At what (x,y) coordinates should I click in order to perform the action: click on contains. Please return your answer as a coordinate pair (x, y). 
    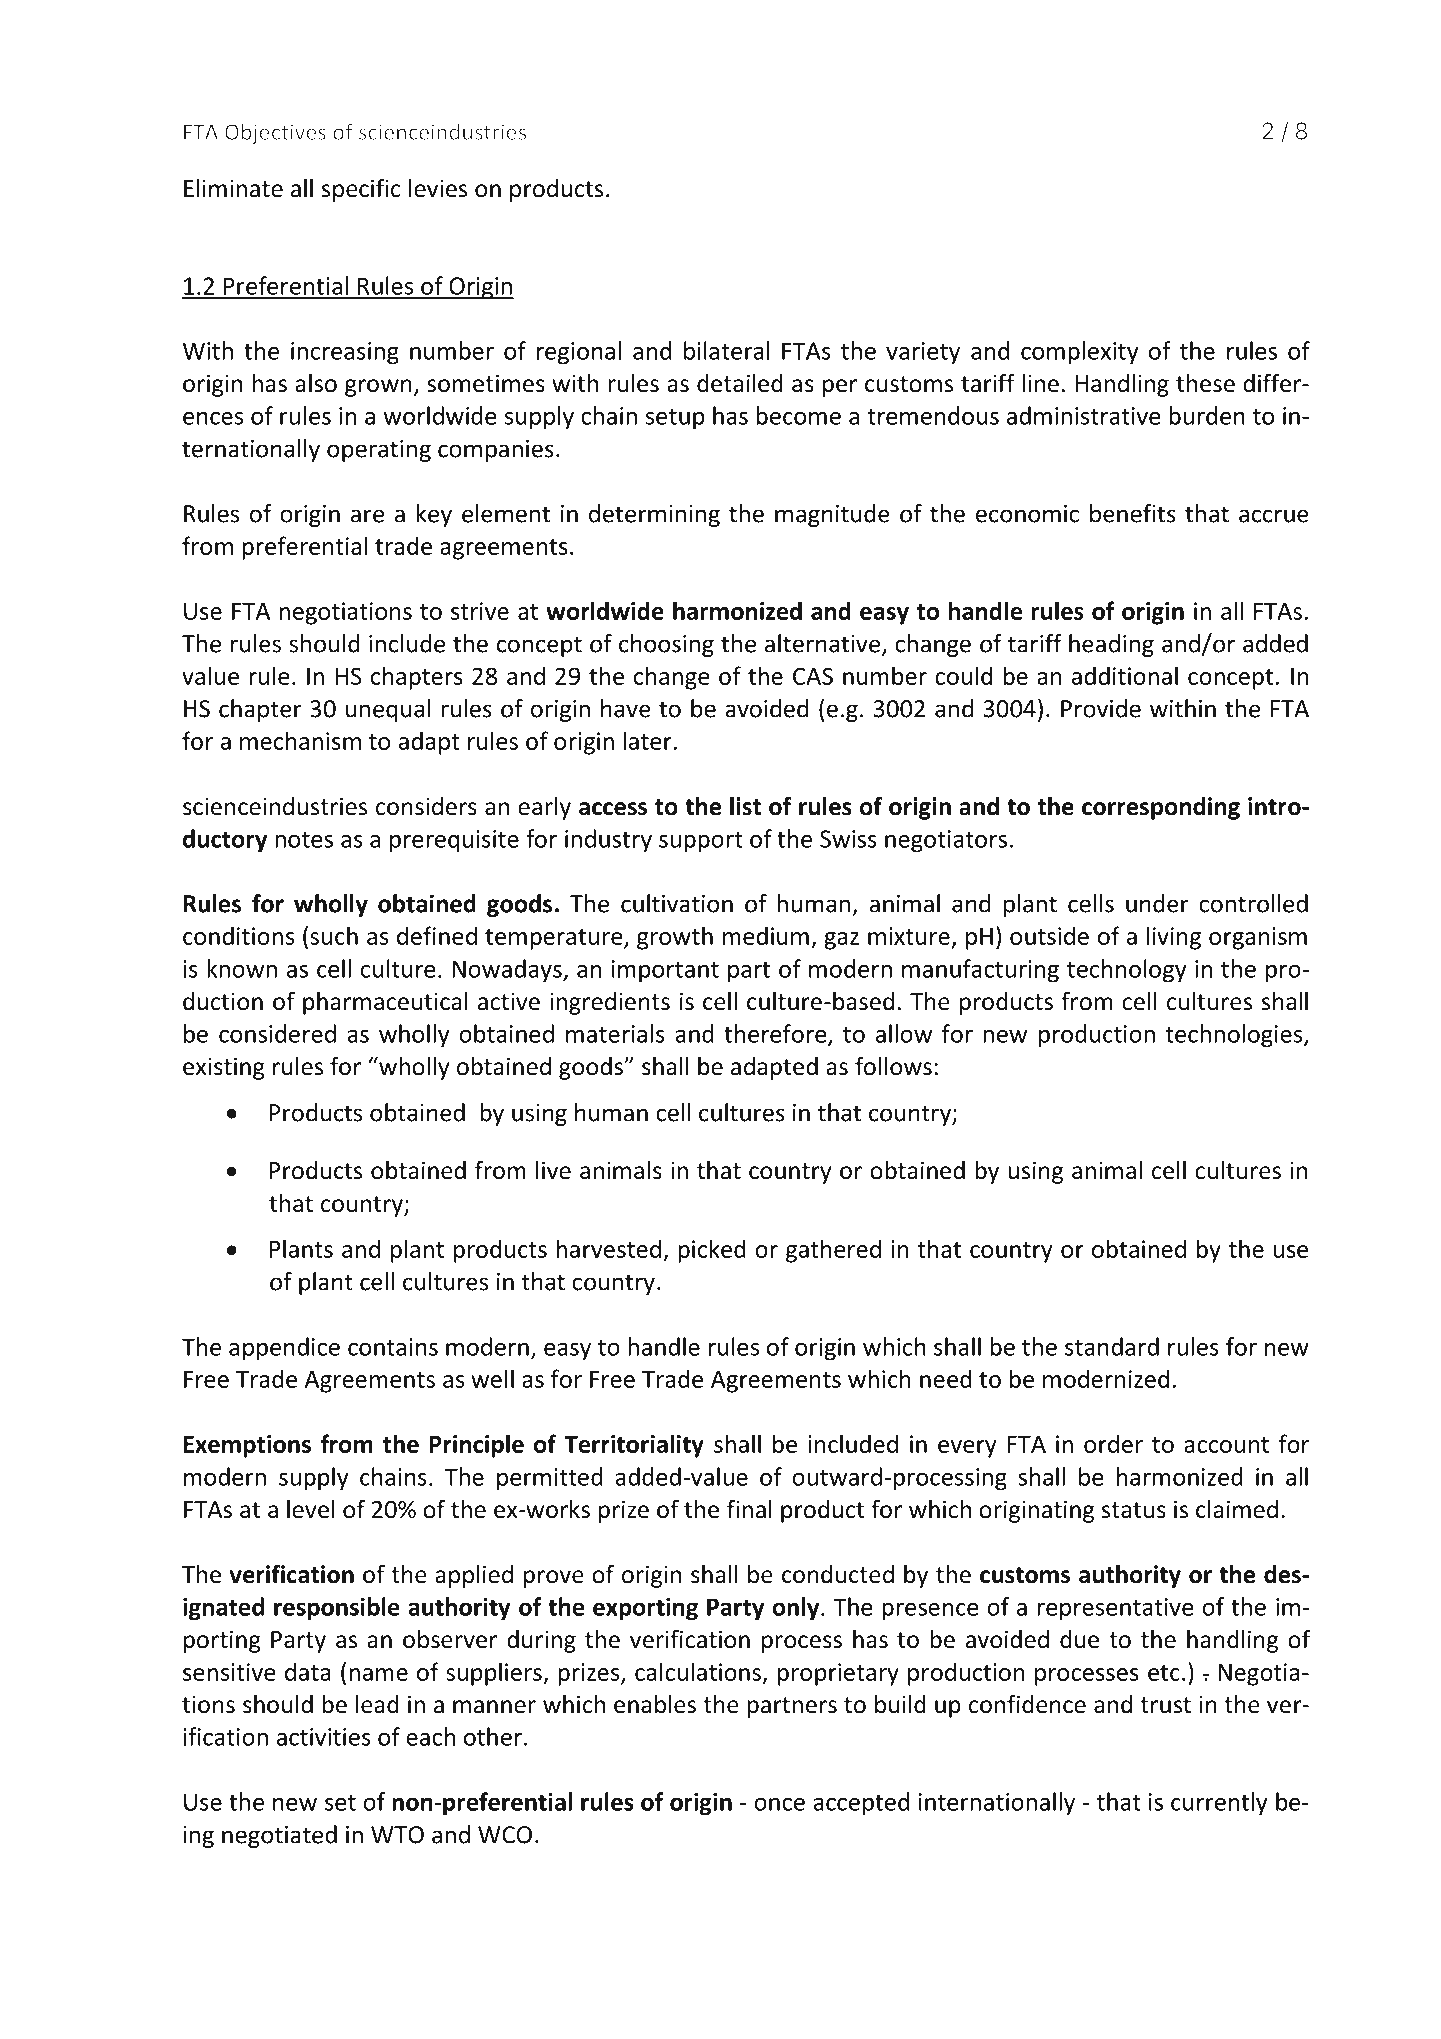
    Looking at the image, I should click on (393, 1347).
